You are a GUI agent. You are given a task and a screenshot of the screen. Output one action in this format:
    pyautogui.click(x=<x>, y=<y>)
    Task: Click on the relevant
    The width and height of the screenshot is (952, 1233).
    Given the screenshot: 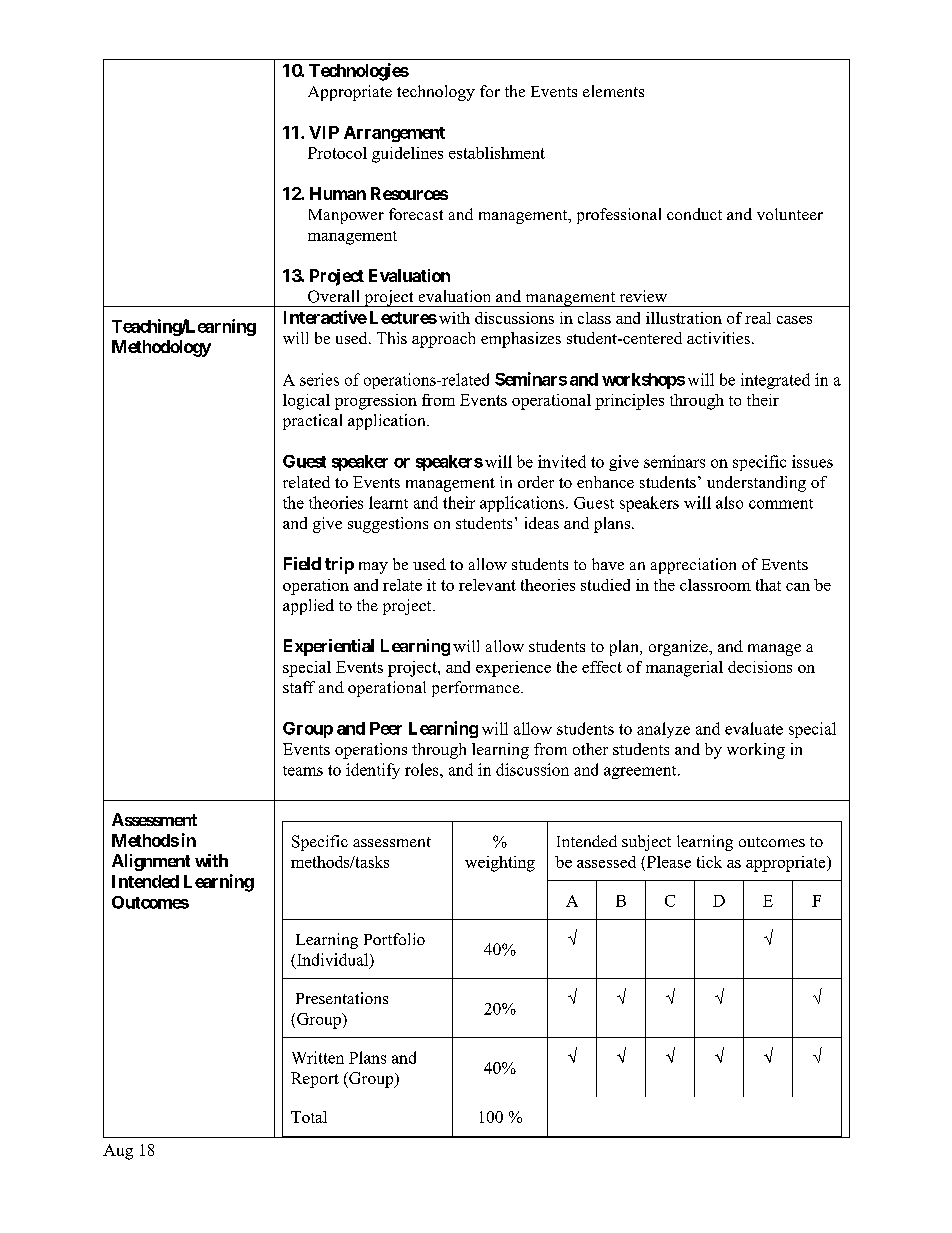 What is the action you would take?
    pyautogui.click(x=487, y=585)
